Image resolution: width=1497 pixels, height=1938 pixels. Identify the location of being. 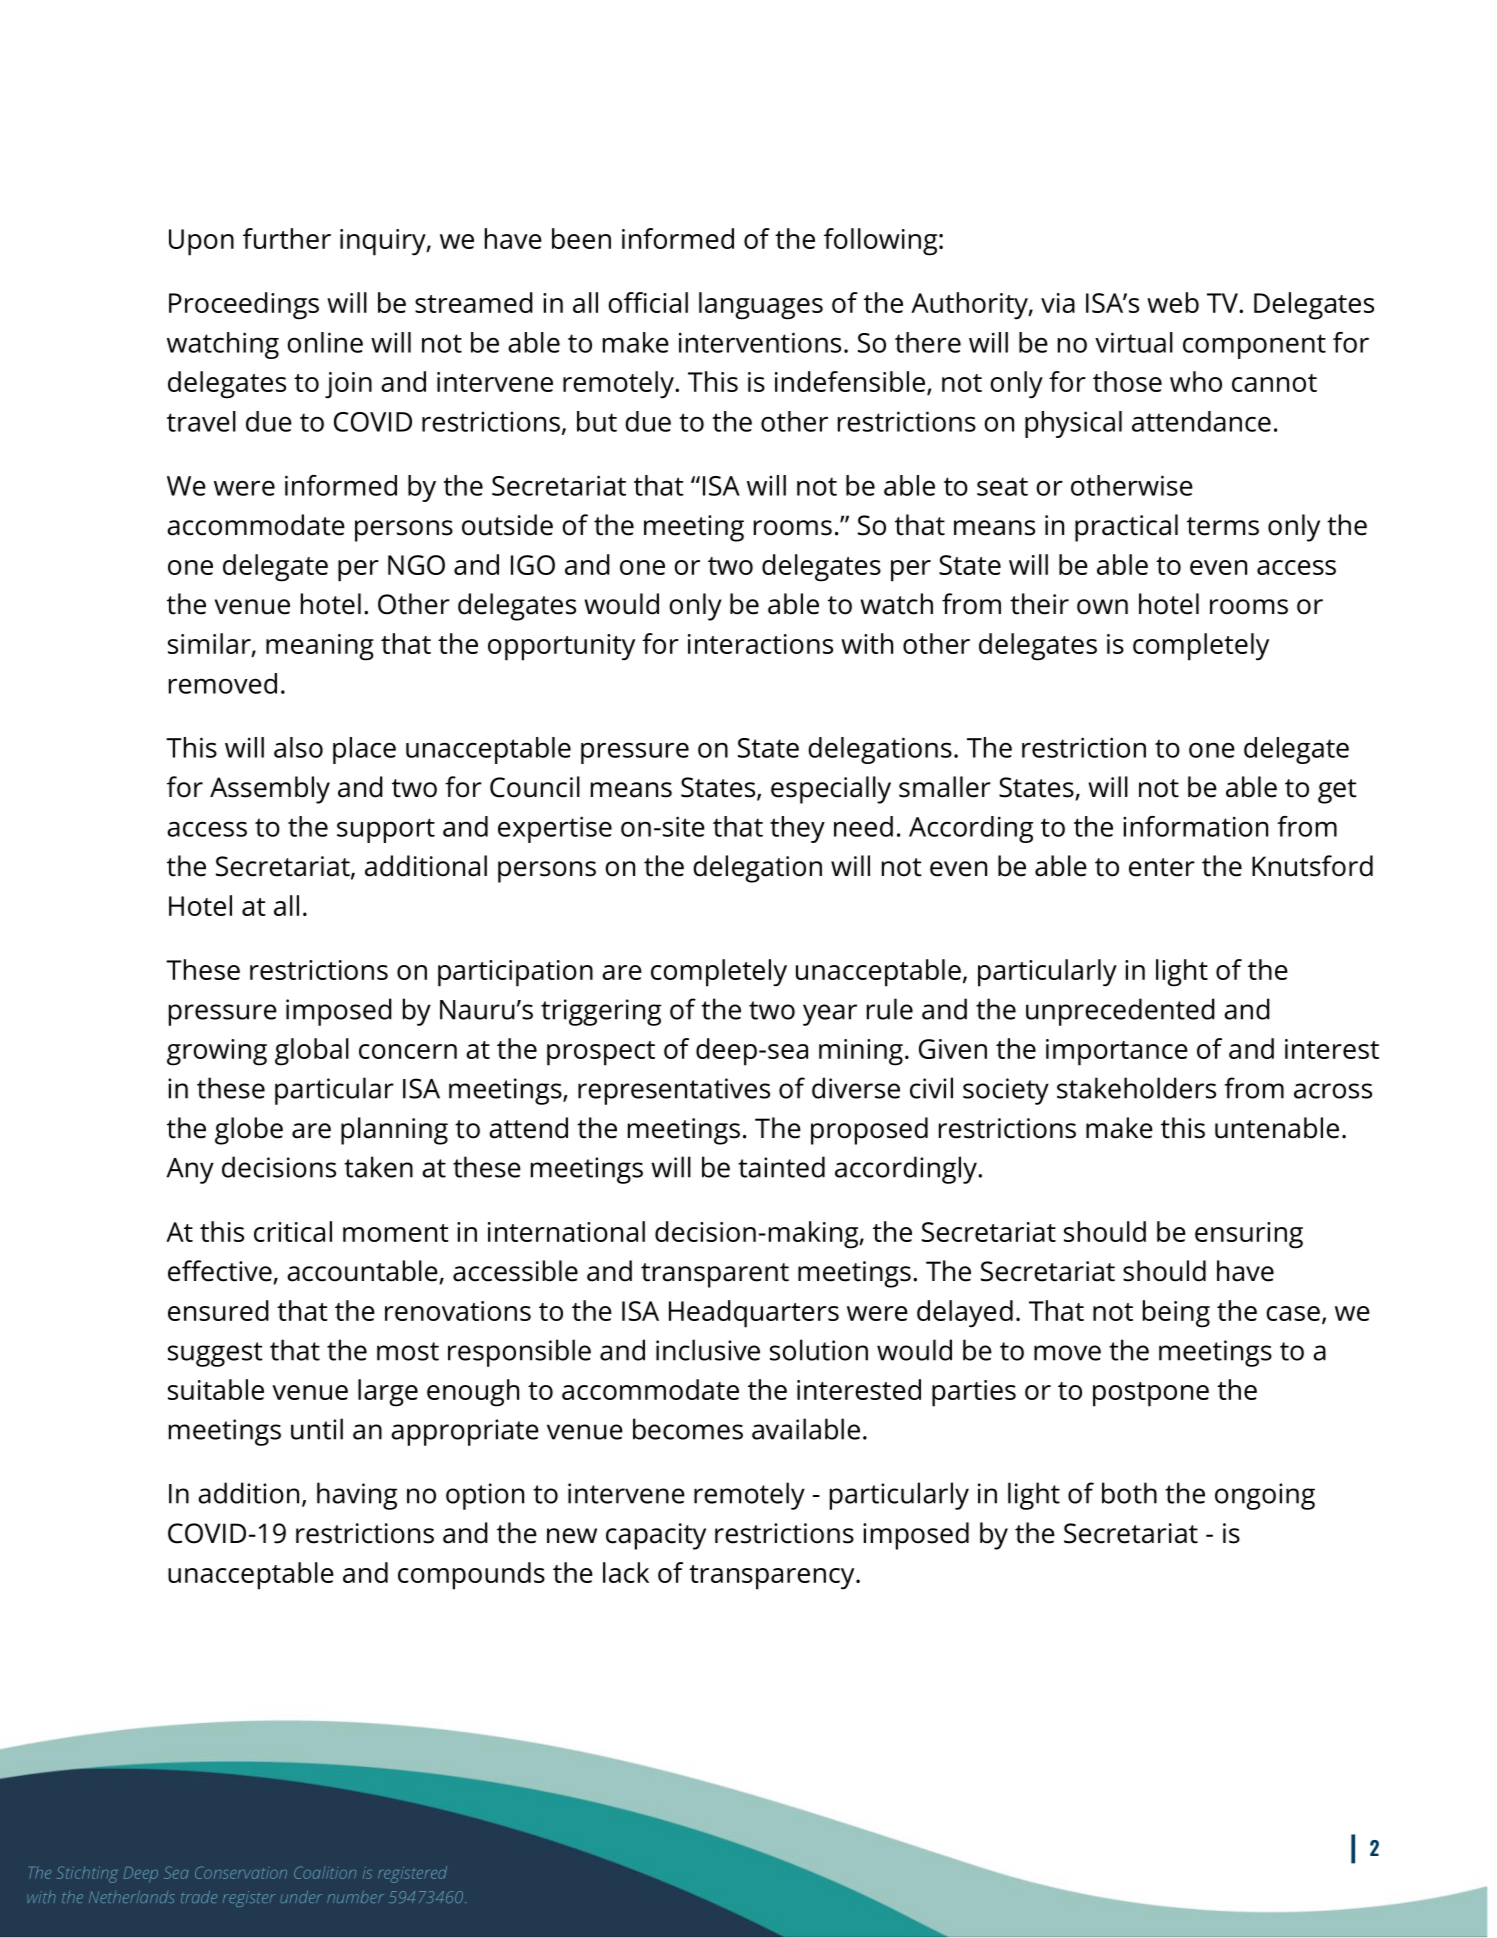
(1176, 1314).
